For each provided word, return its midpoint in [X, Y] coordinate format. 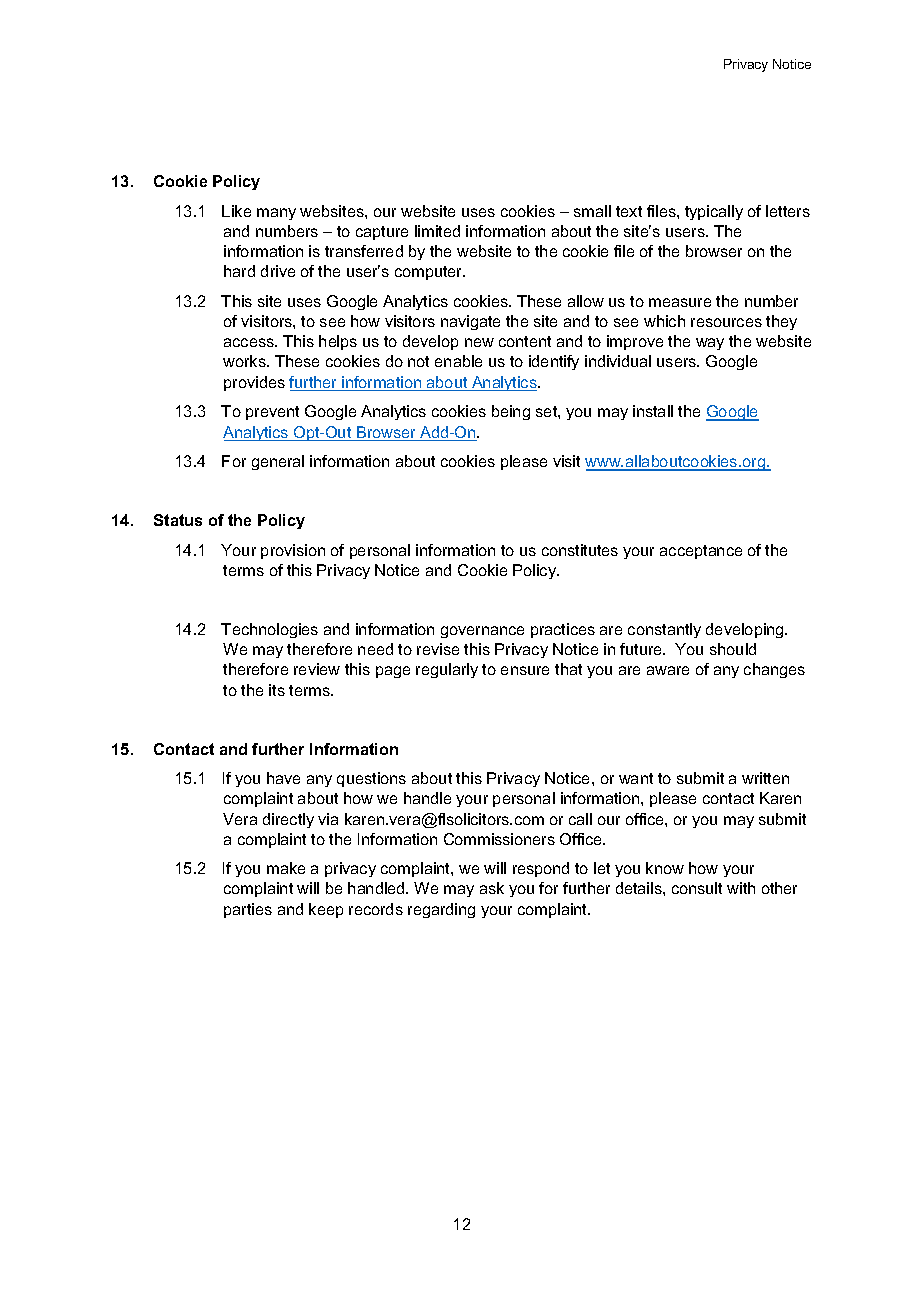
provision [293, 551]
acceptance [701, 552]
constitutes [580, 550]
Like [236, 211]
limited [437, 231]
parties [248, 910]
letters [788, 211]
